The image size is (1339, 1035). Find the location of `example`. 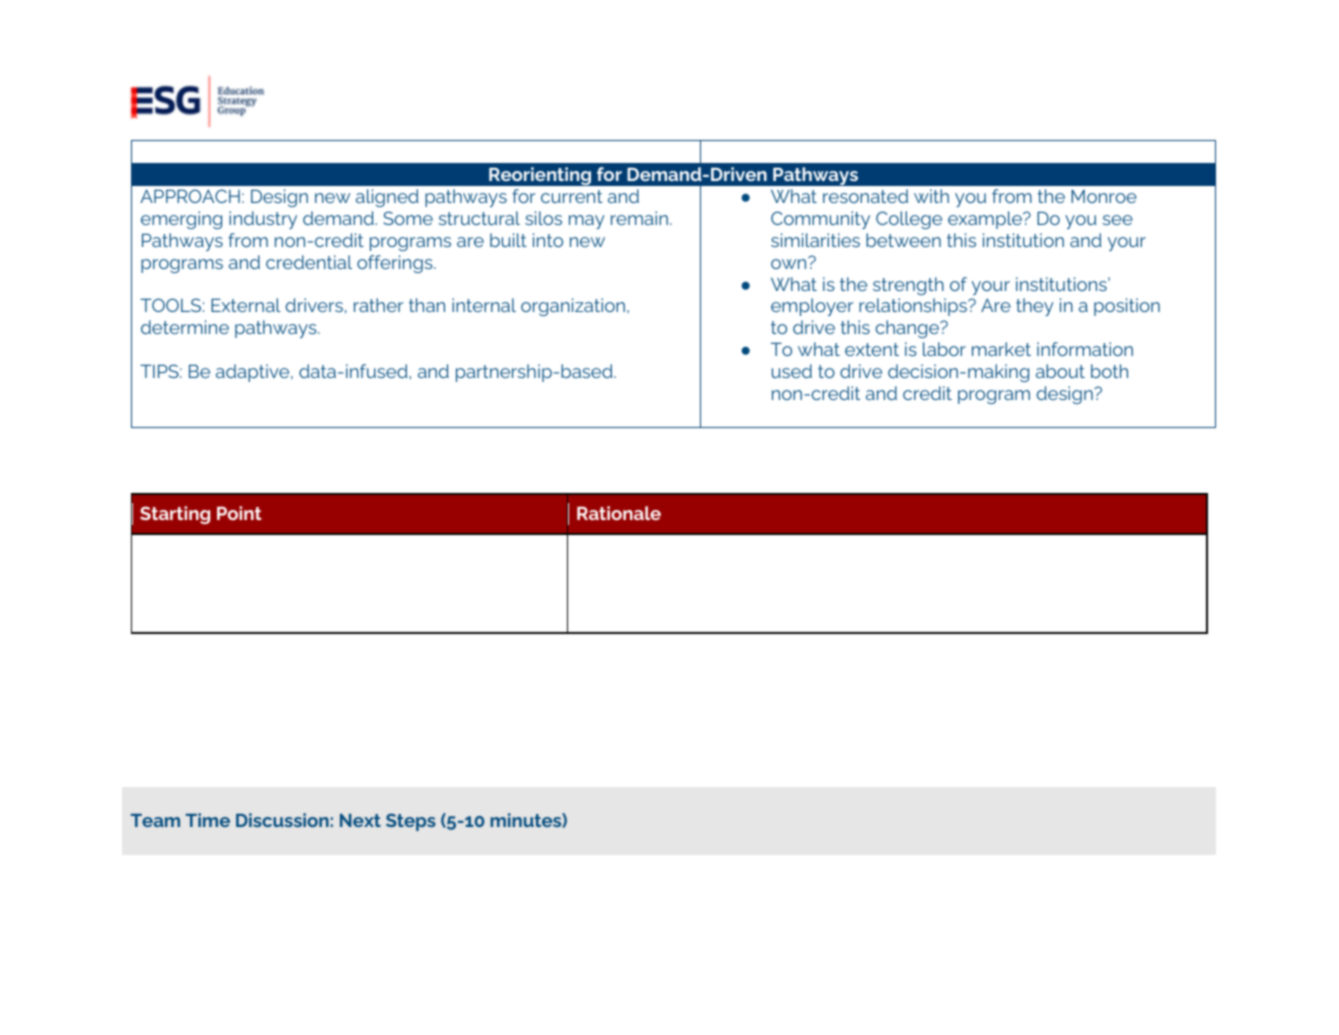

example is located at coordinates (986, 220).
